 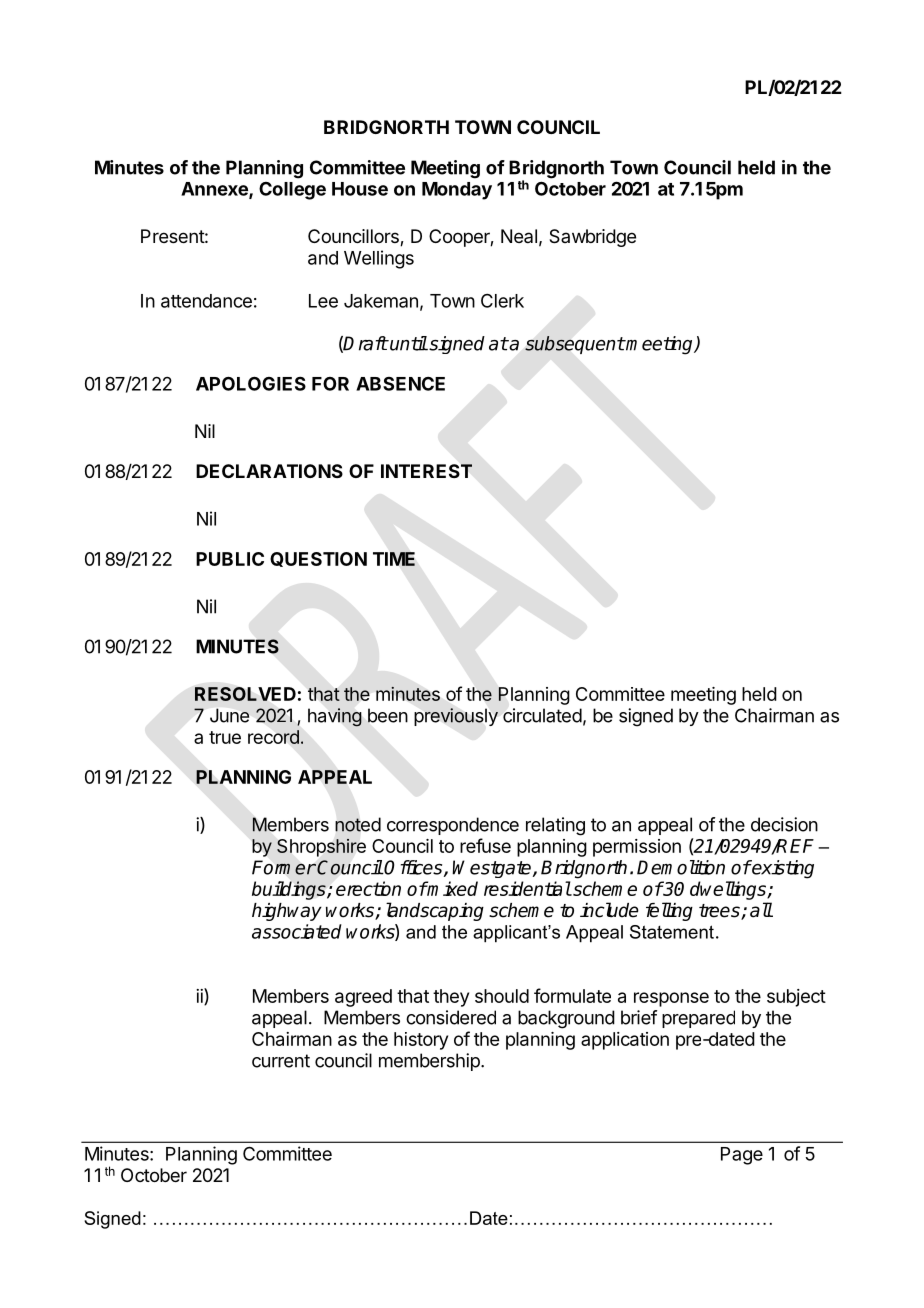 I want to click on subsequent, so click(x=575, y=345).
